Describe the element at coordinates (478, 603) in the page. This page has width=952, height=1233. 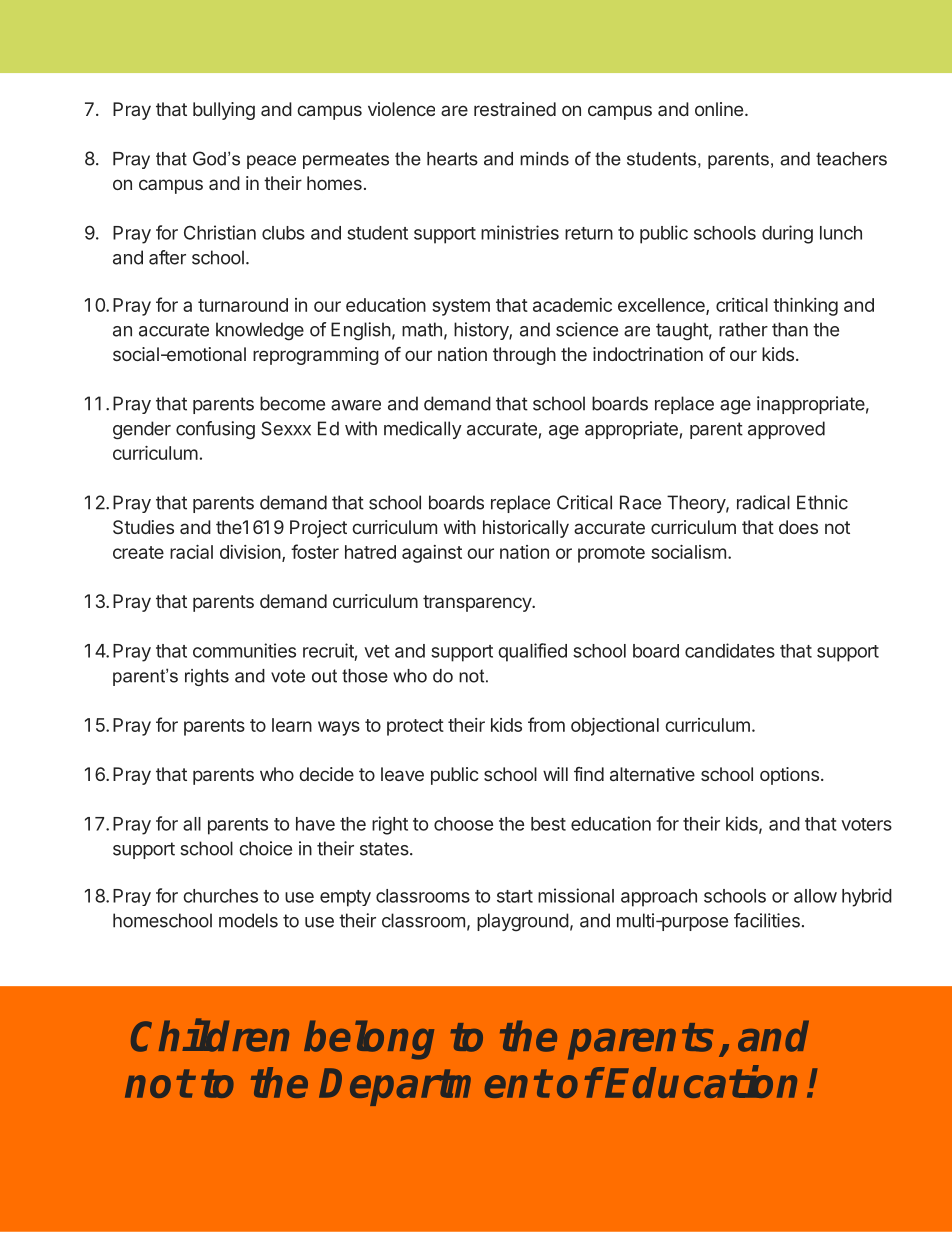
I see `transparency` at that location.
